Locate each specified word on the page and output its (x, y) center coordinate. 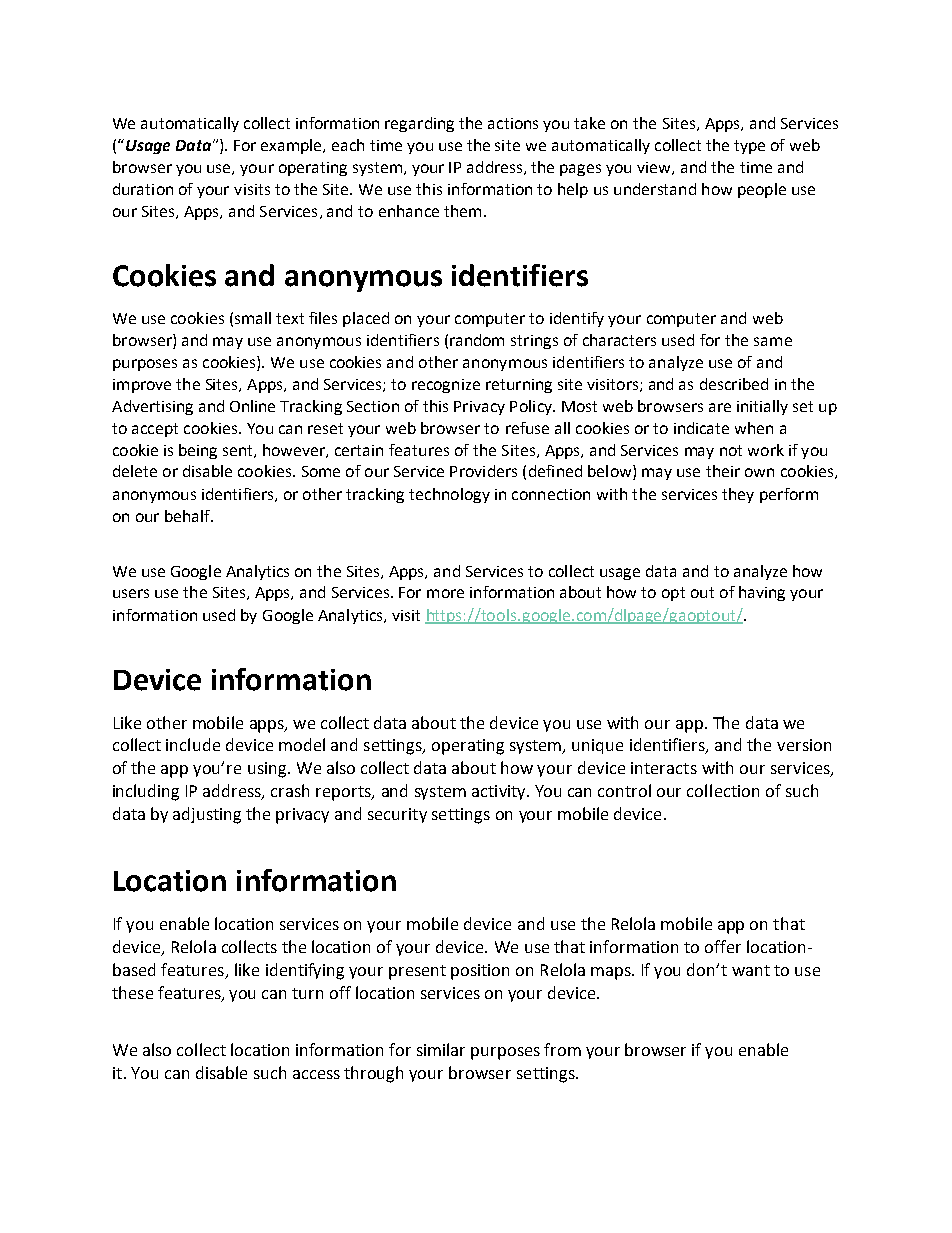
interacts (664, 768)
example (292, 146)
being (198, 451)
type (749, 147)
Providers (483, 471)
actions (513, 123)
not (731, 450)
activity (500, 792)
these (132, 992)
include (193, 744)
